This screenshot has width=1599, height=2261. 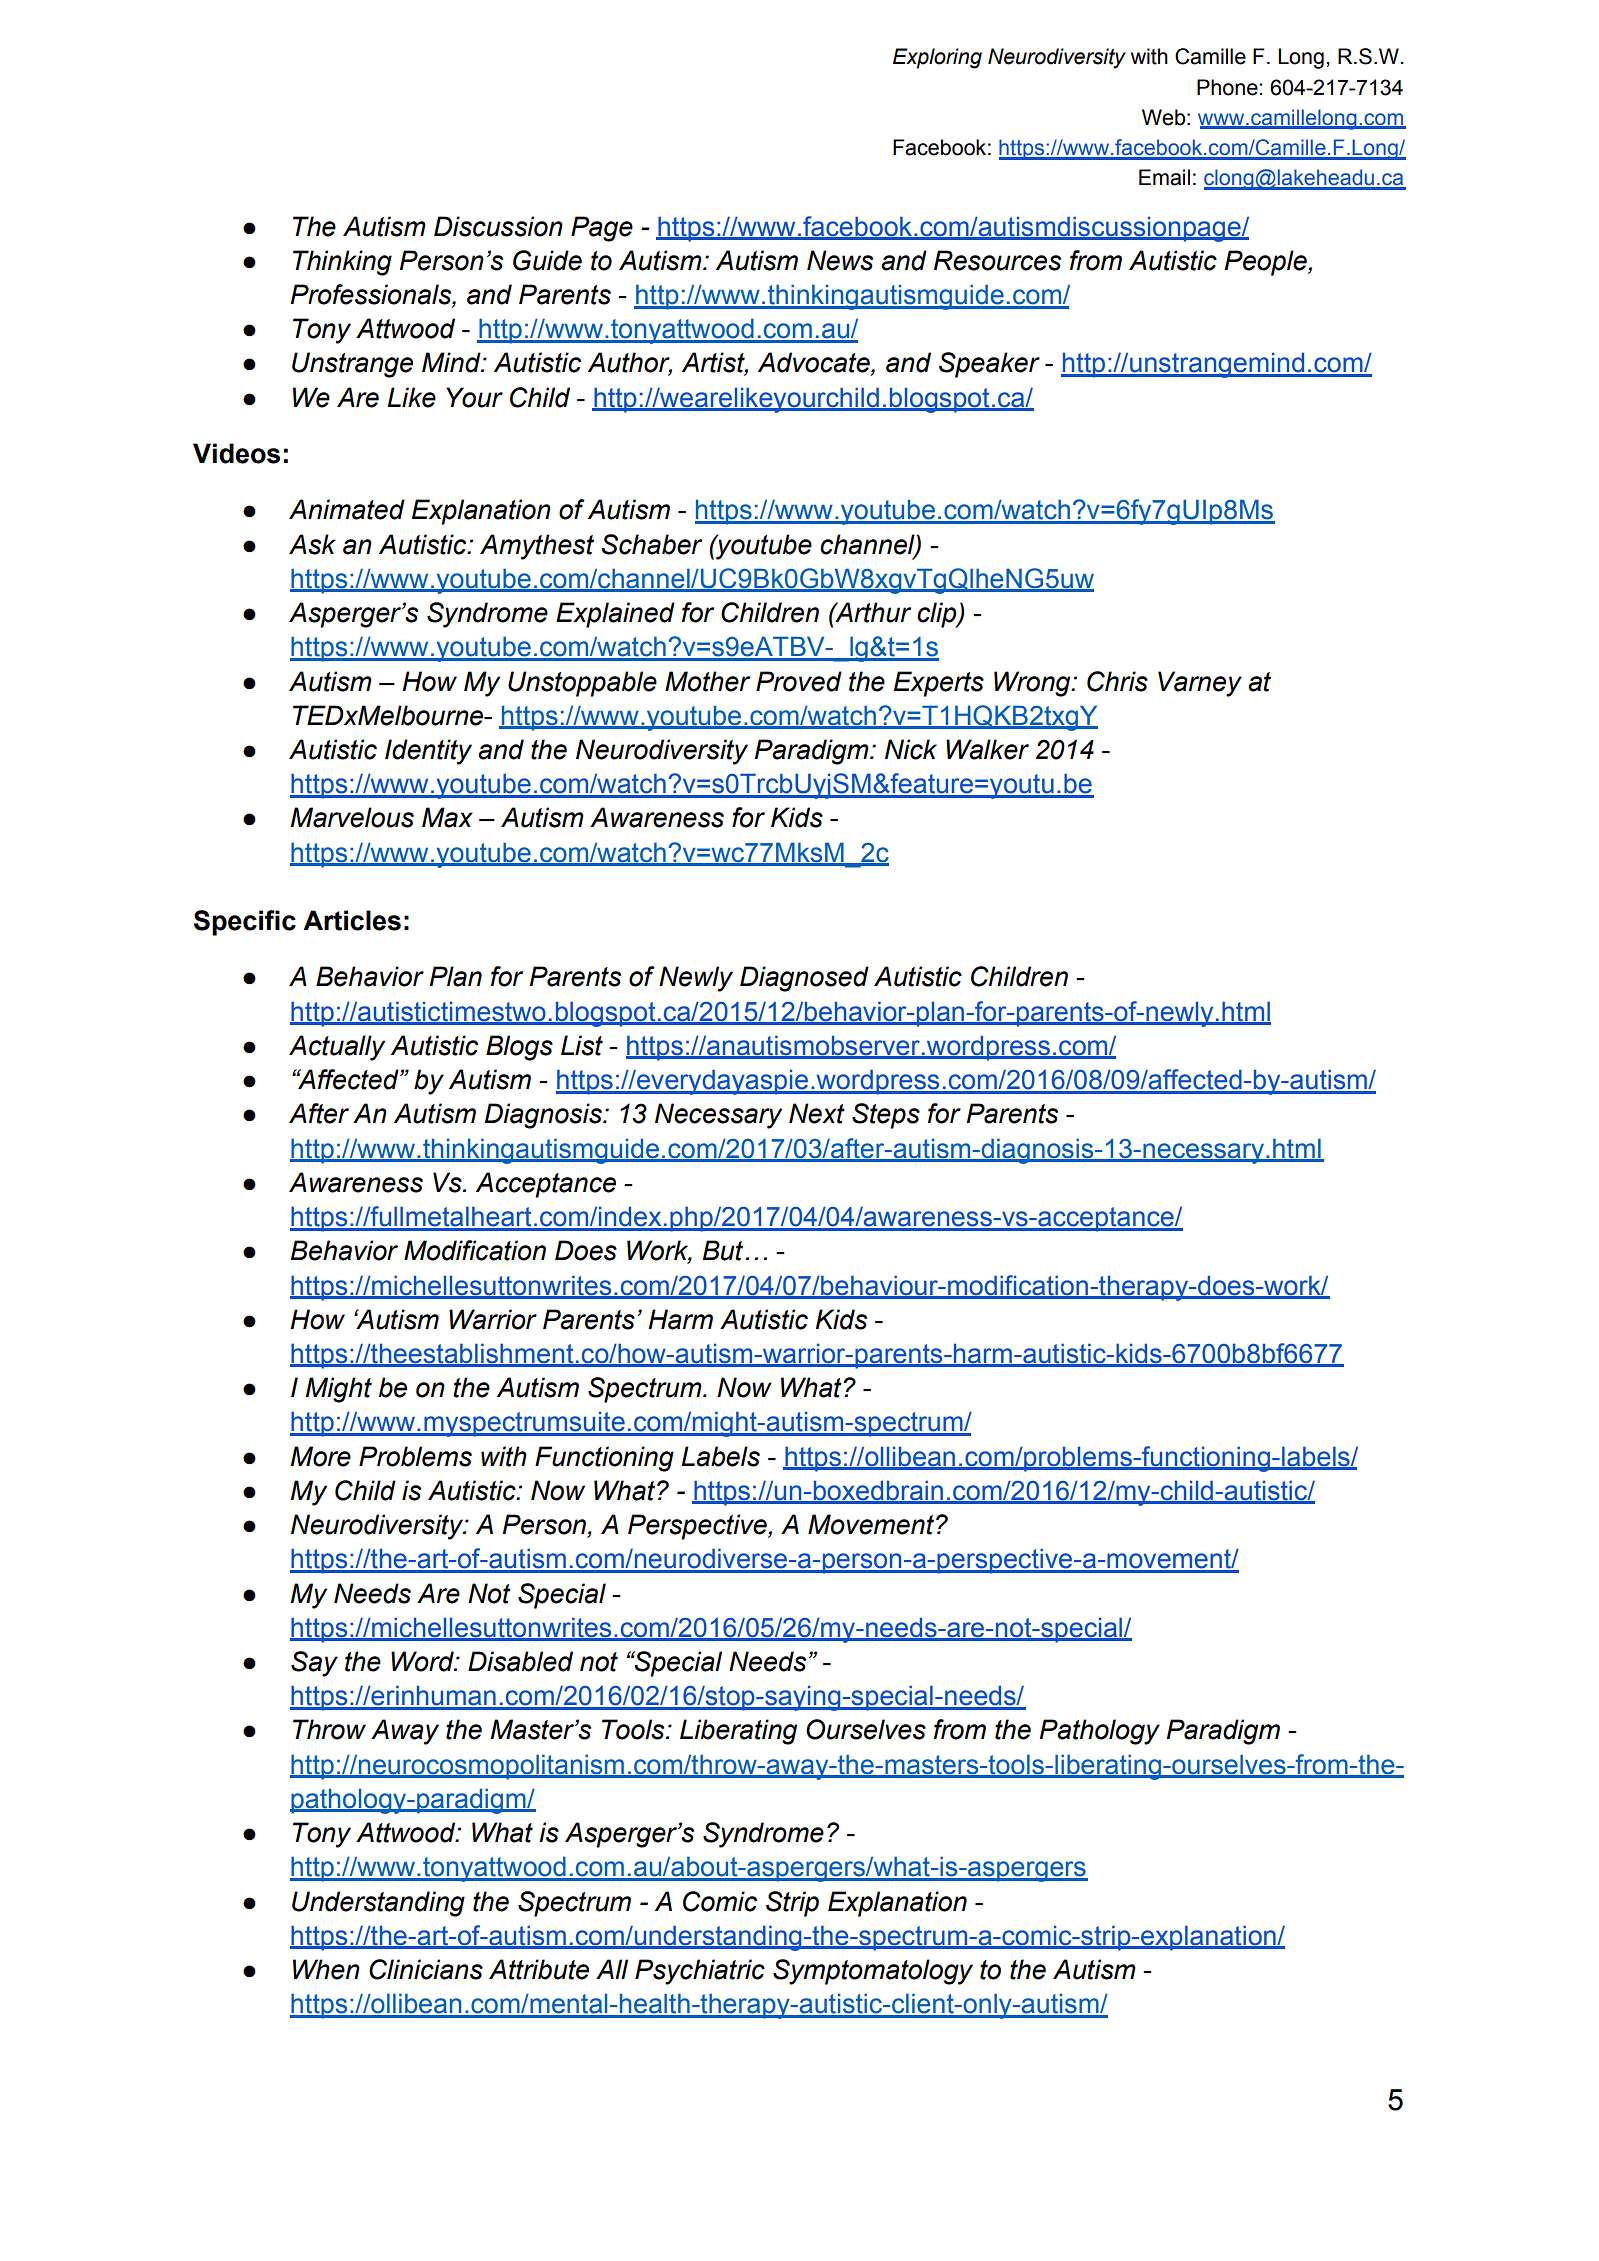 I want to click on Next, so click(x=817, y=1113).
